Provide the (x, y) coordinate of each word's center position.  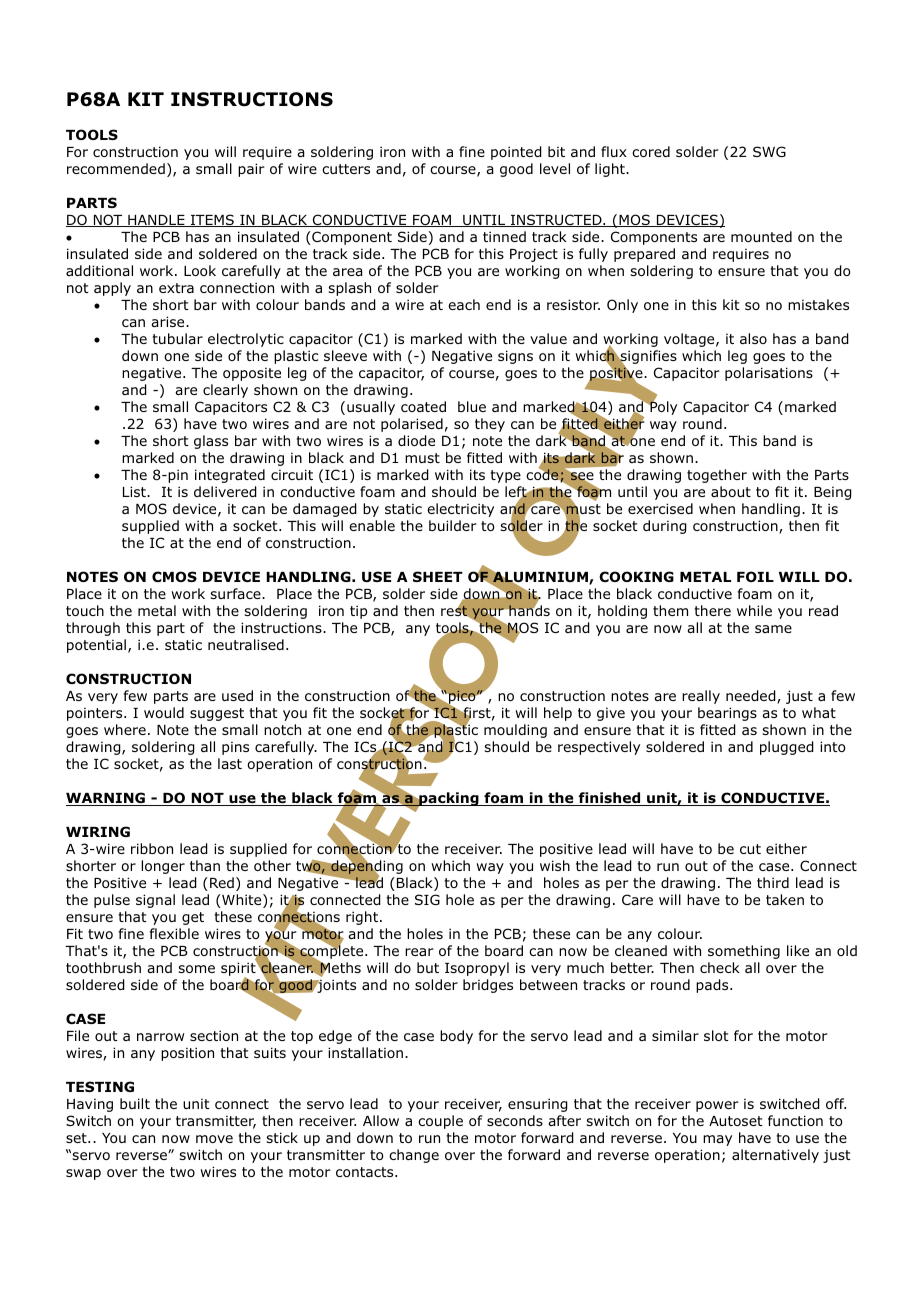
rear (419, 952)
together (717, 476)
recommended (116, 168)
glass (211, 442)
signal (155, 901)
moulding (515, 731)
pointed (516, 153)
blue (472, 406)
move (214, 1139)
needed (752, 697)
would (164, 712)
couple (440, 1122)
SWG (769, 151)
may (717, 1140)
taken (785, 899)
